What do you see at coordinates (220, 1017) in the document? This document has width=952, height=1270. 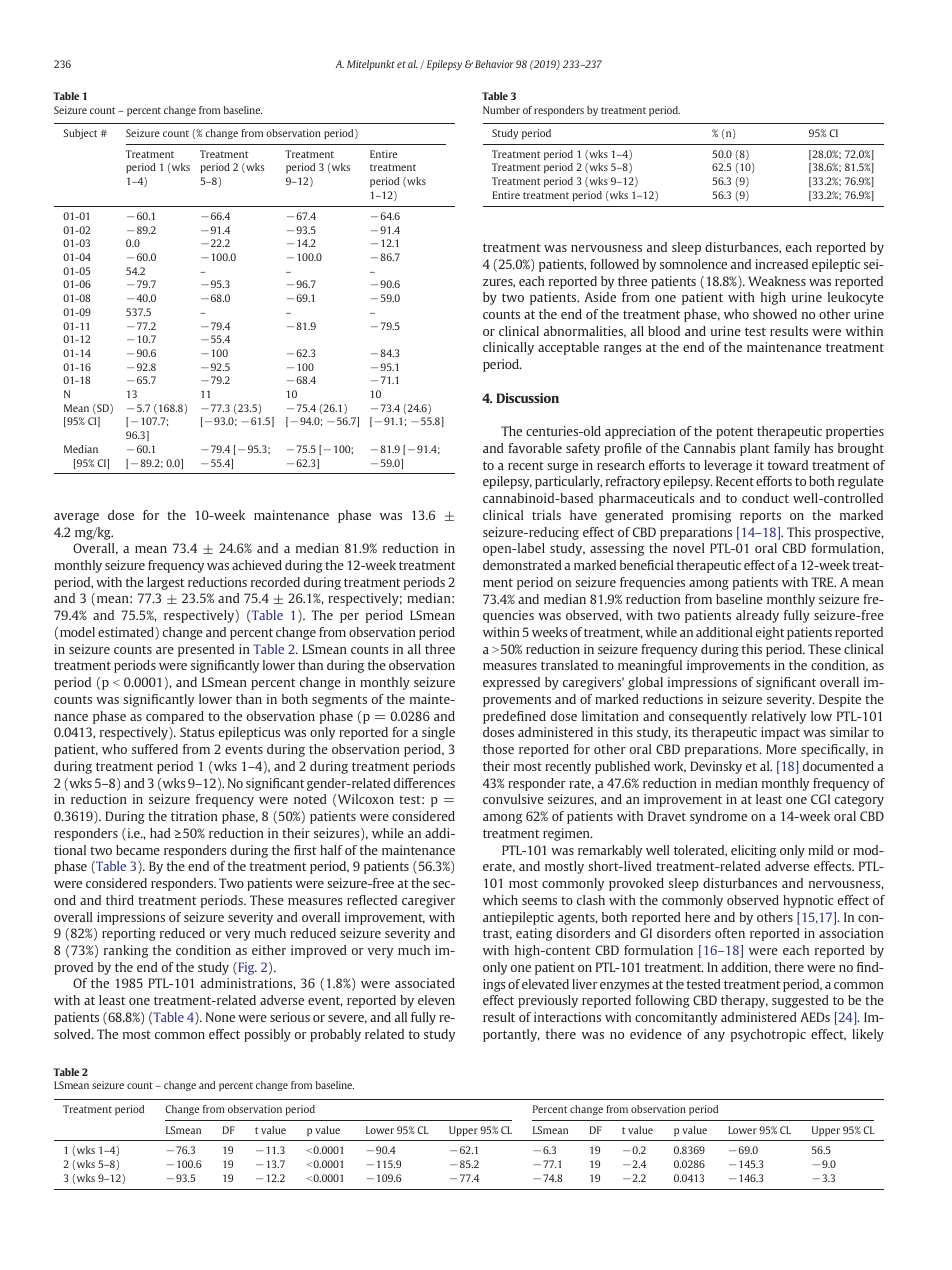 I see `None` at bounding box center [220, 1017].
